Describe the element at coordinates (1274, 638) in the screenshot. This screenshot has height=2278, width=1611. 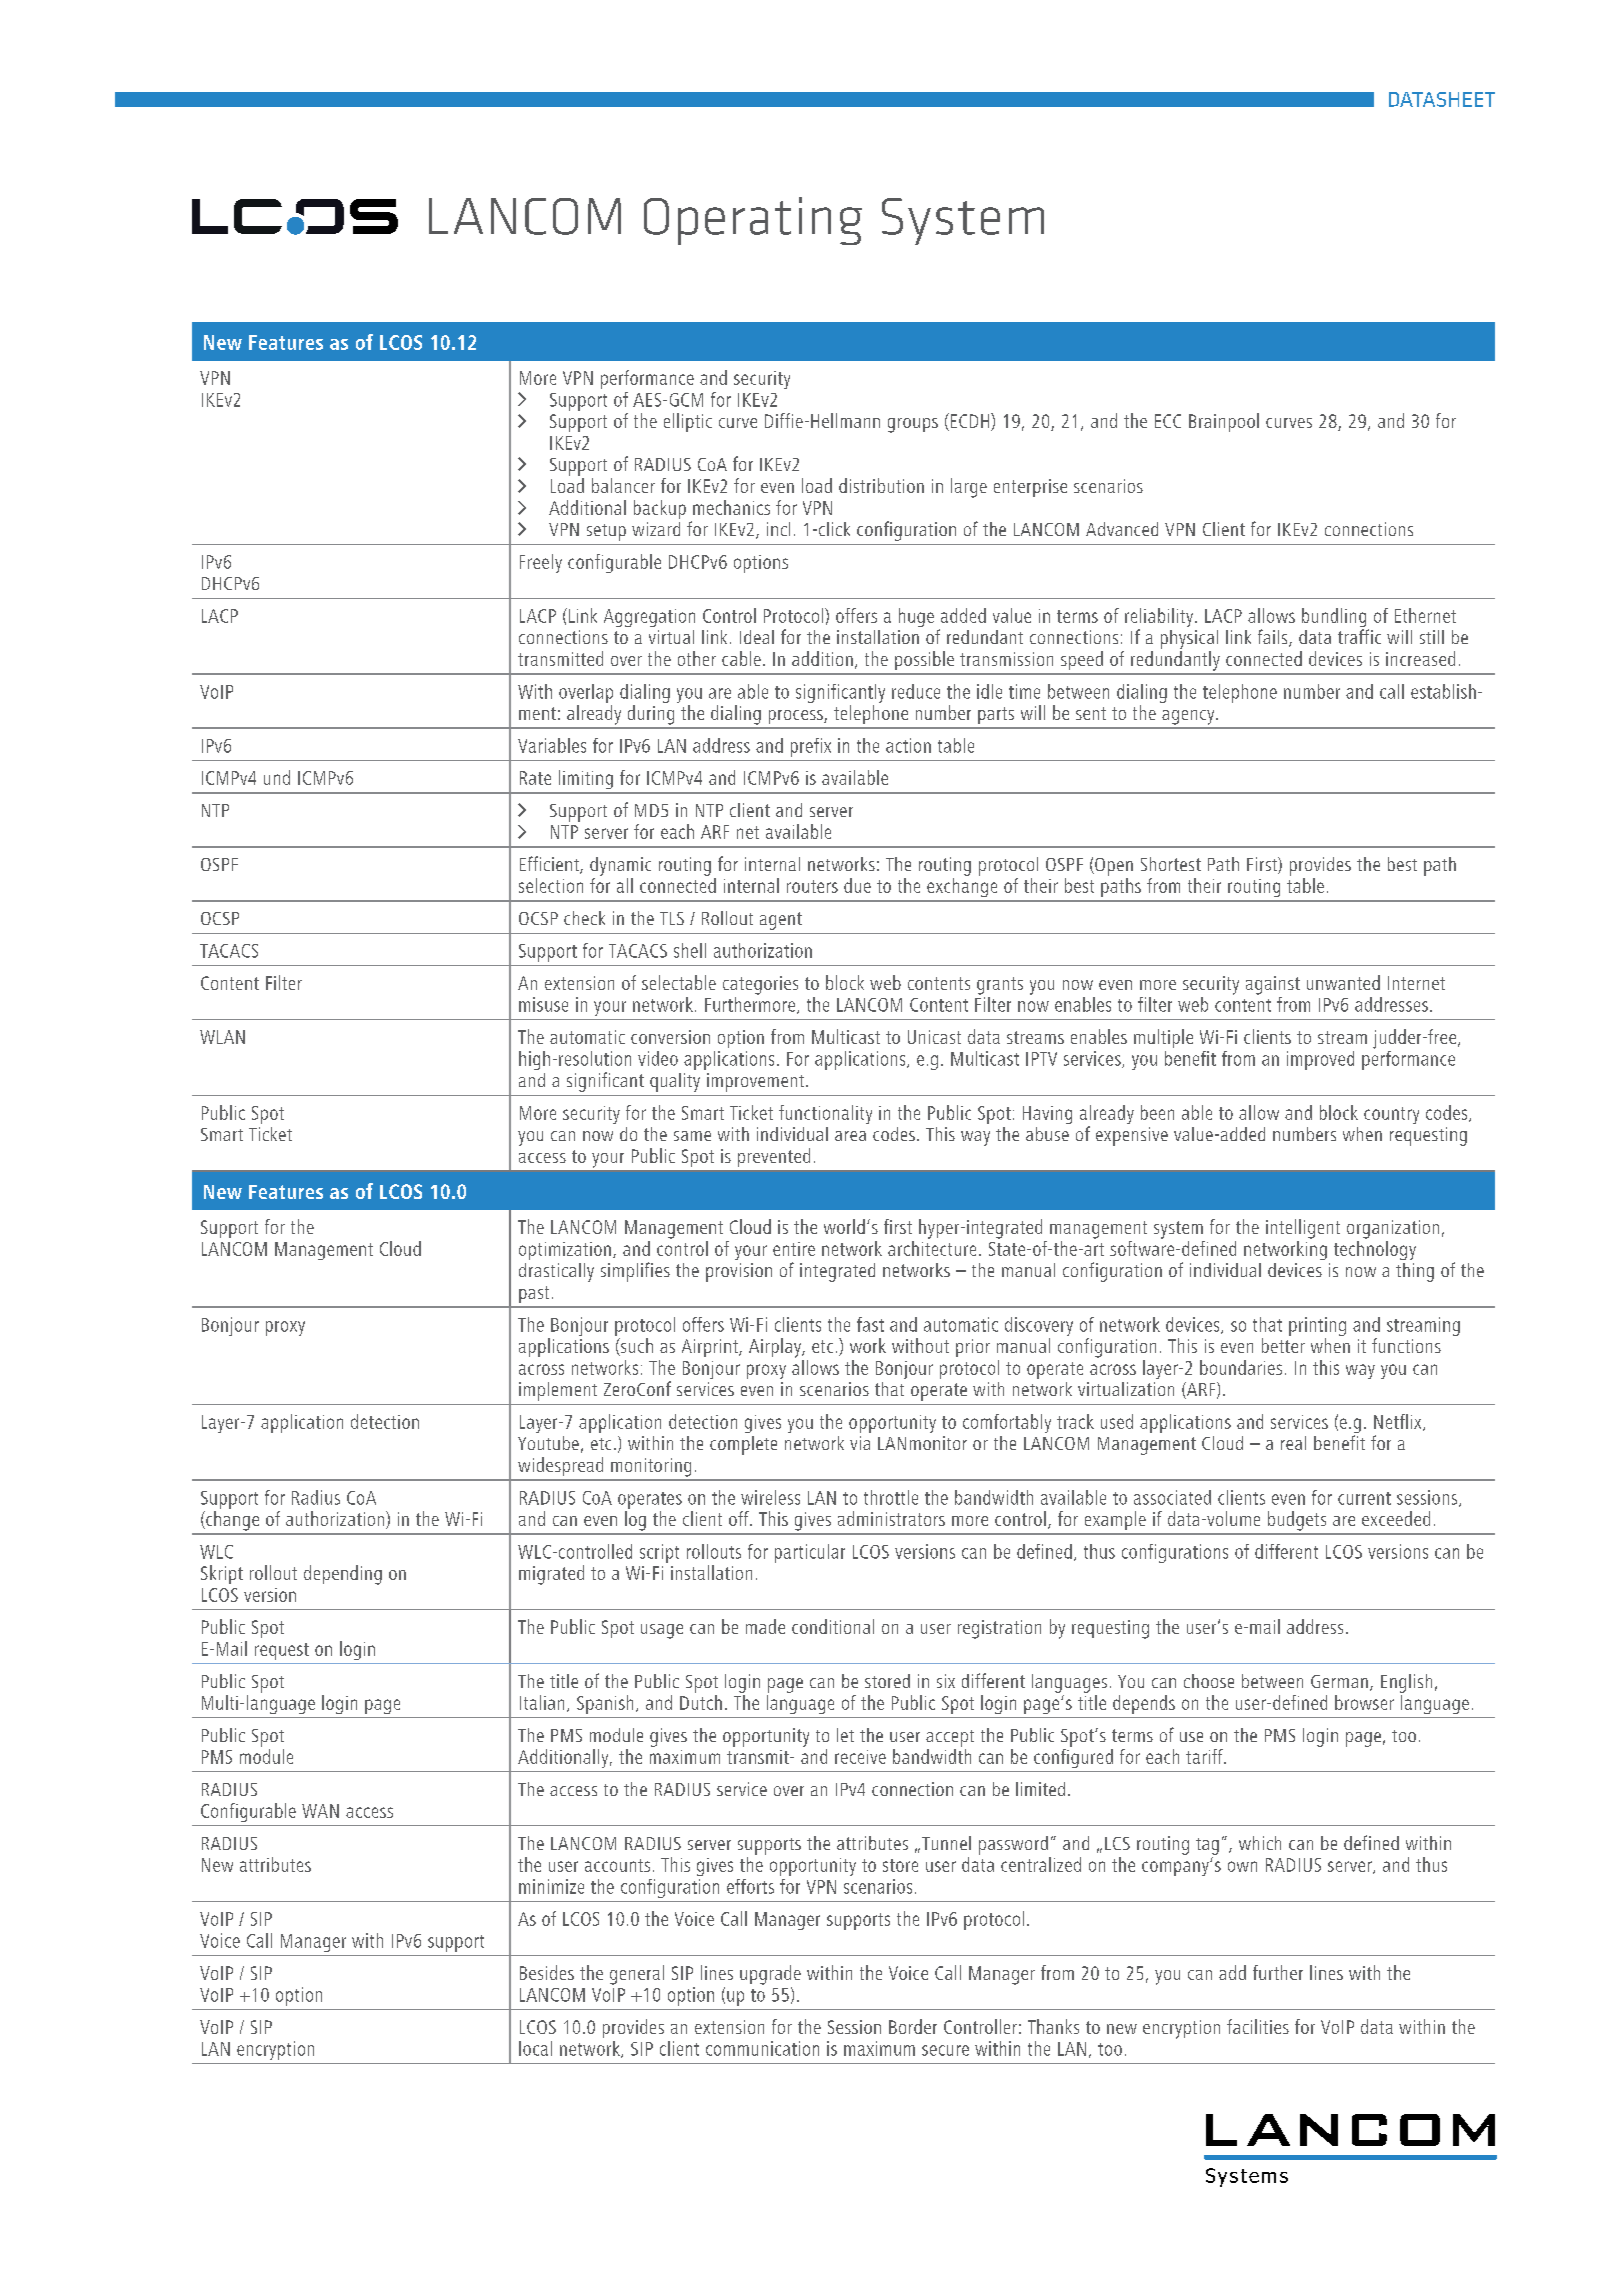
I see `fails` at that location.
